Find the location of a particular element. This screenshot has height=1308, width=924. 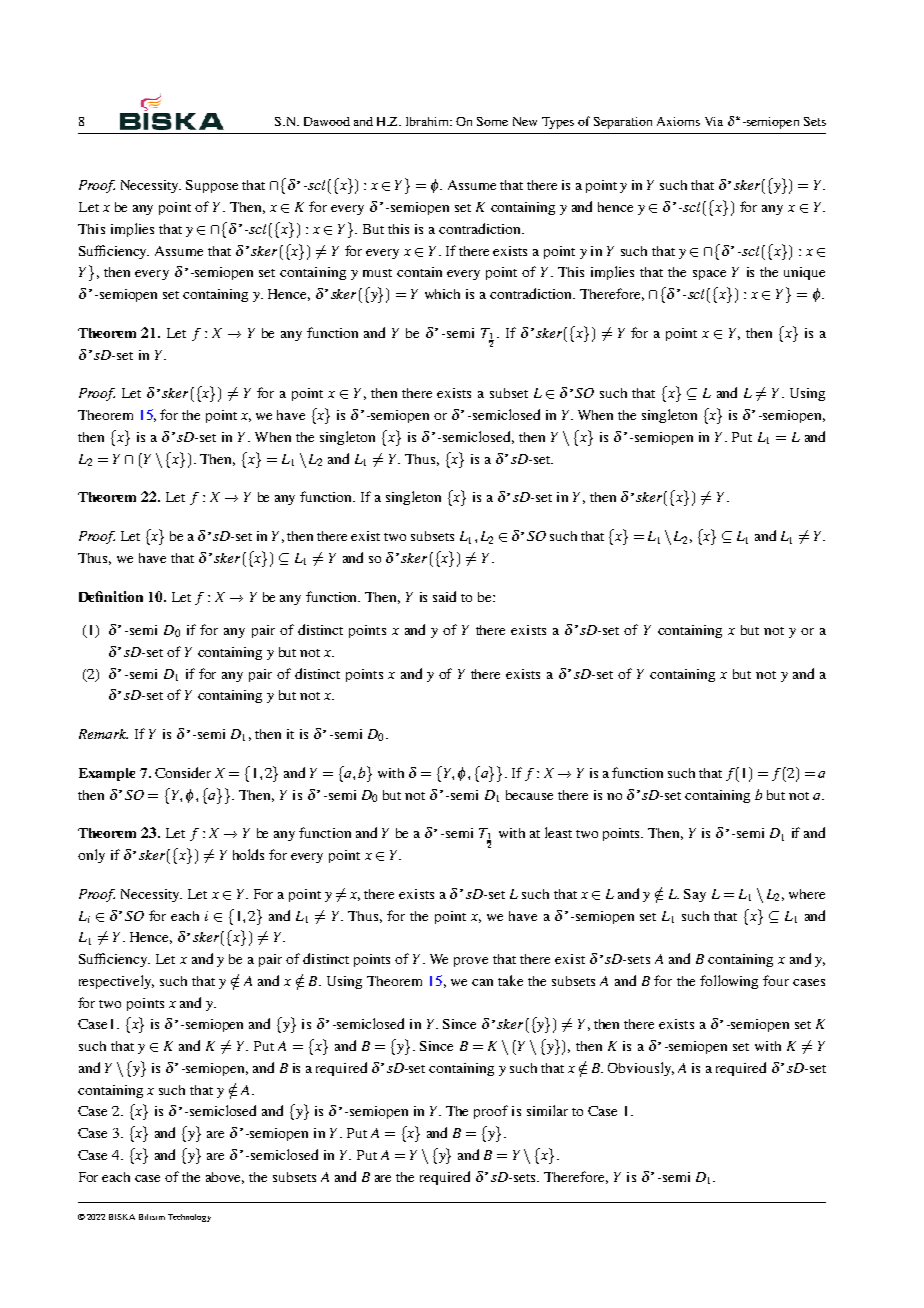

Technology is located at coordinates (189, 1218).
